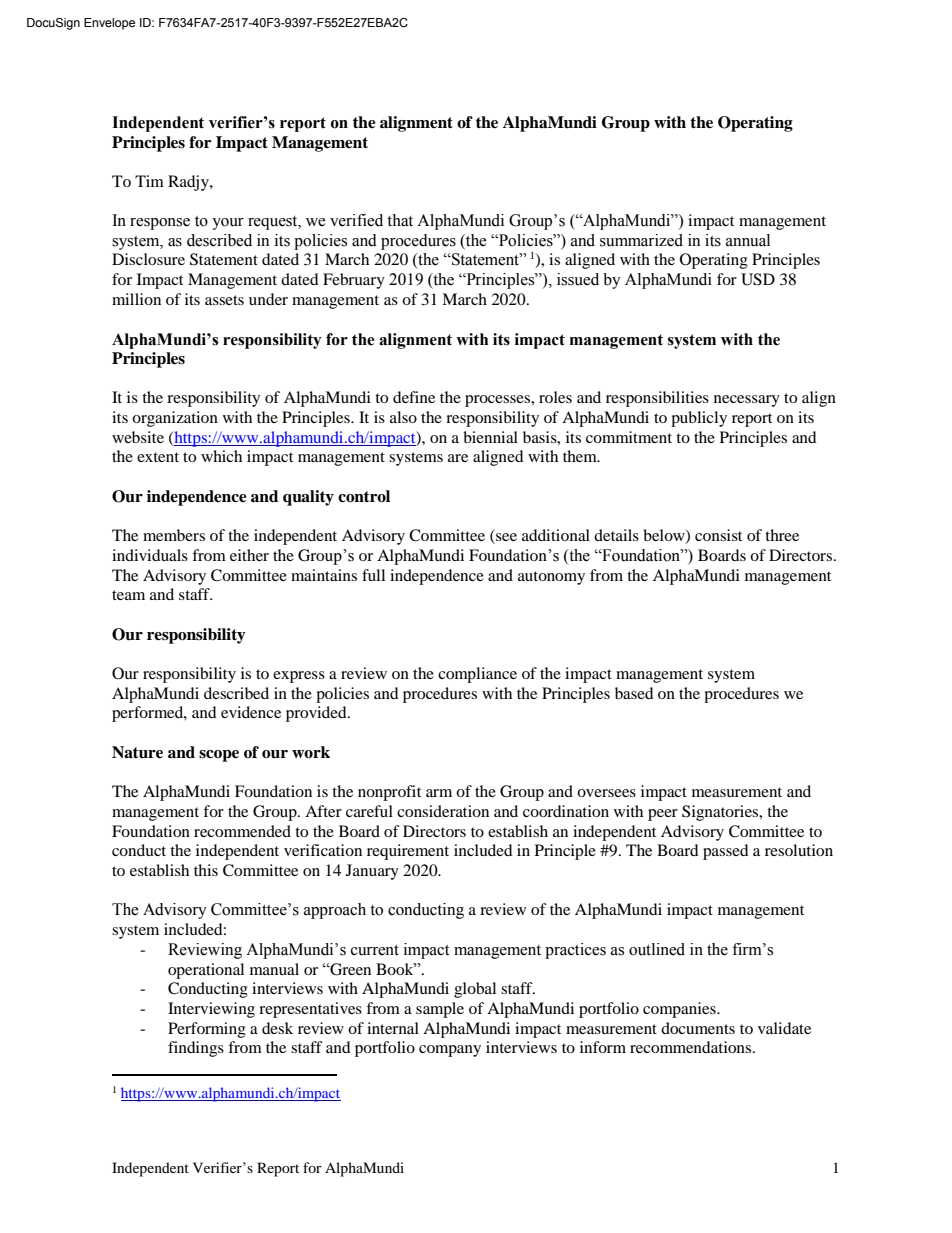  Describe the element at coordinates (440, 1010) in the page. I see `sample` at that location.
